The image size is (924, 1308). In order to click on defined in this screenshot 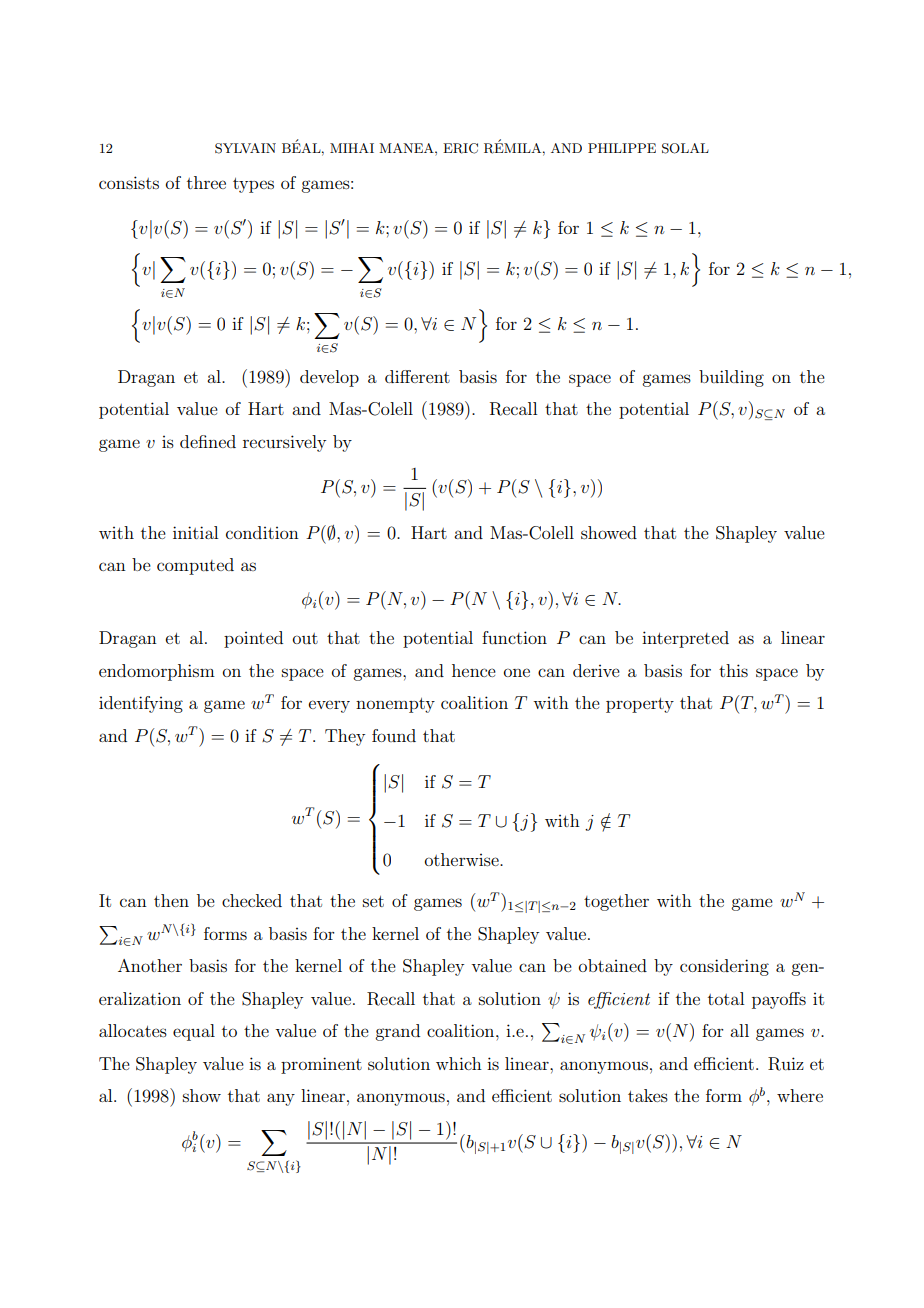, I will do `click(208, 441)`.
